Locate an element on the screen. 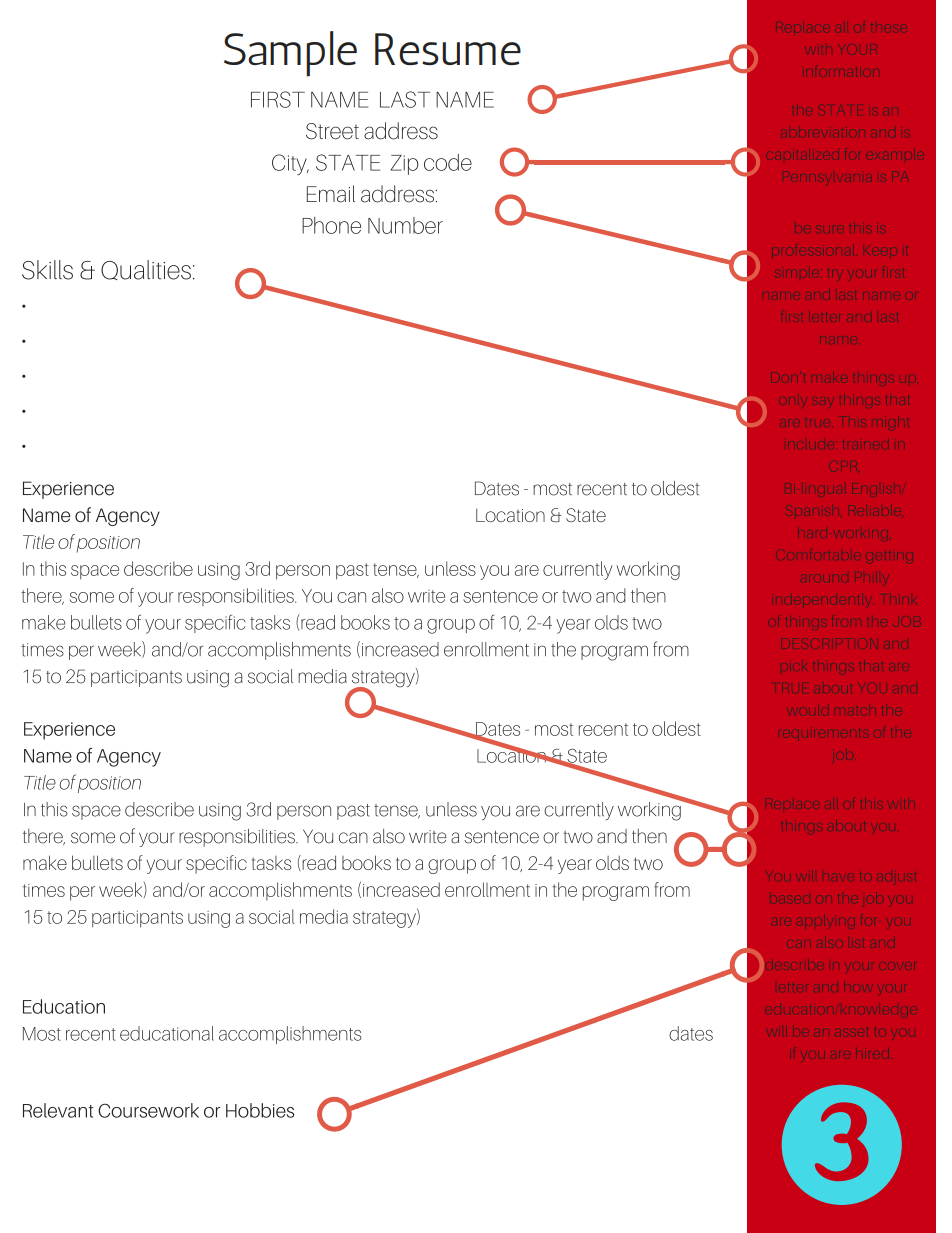 Image resolution: width=952 pixels, height=1233 pixels. Email is located at coordinates (331, 194).
